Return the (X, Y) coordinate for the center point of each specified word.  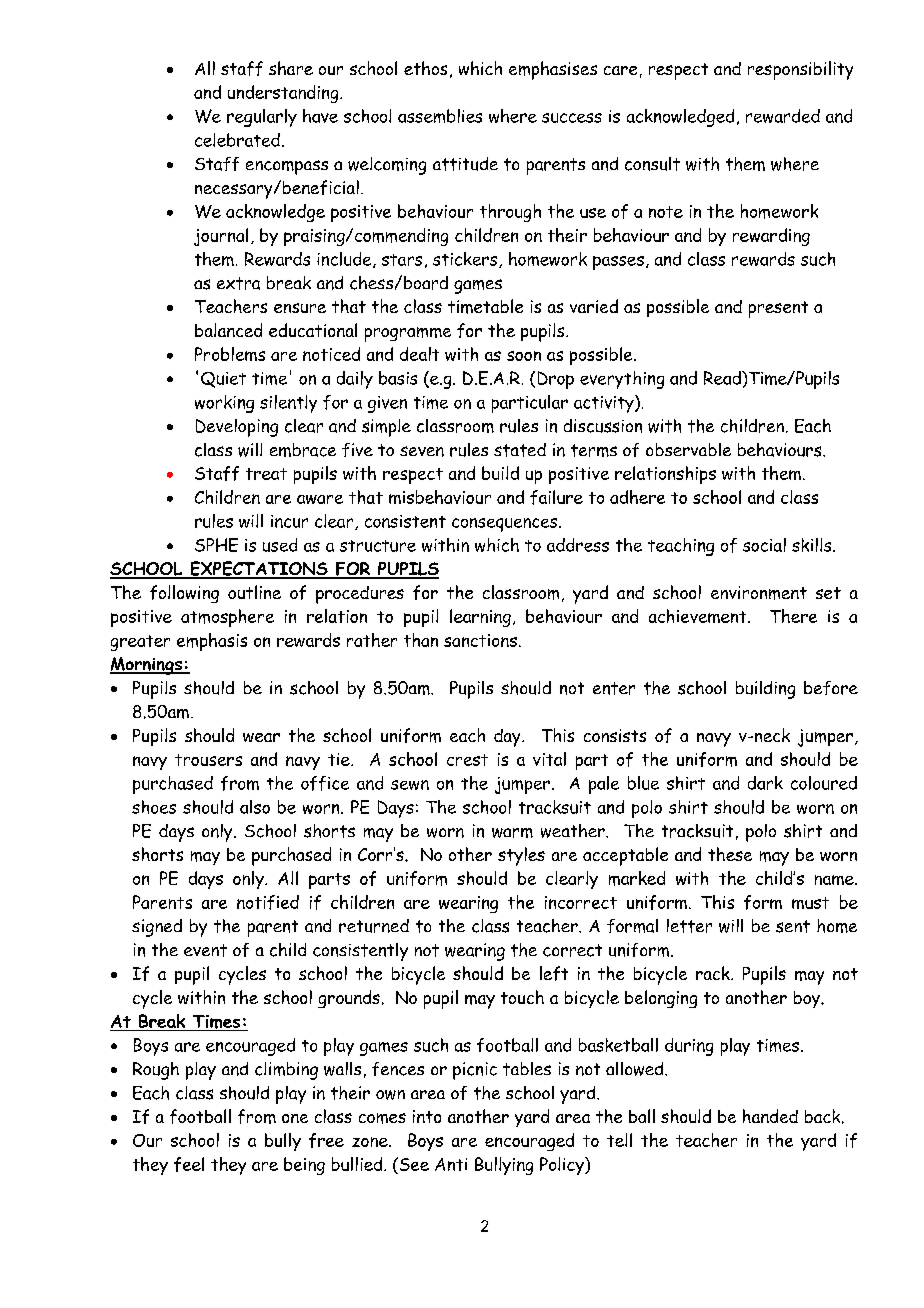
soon (524, 356)
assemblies (440, 116)
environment (759, 593)
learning (480, 618)
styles (521, 856)
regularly (262, 118)
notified (268, 902)
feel (189, 1164)
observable (688, 449)
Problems (230, 354)
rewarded (783, 116)
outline (254, 592)
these (730, 854)
